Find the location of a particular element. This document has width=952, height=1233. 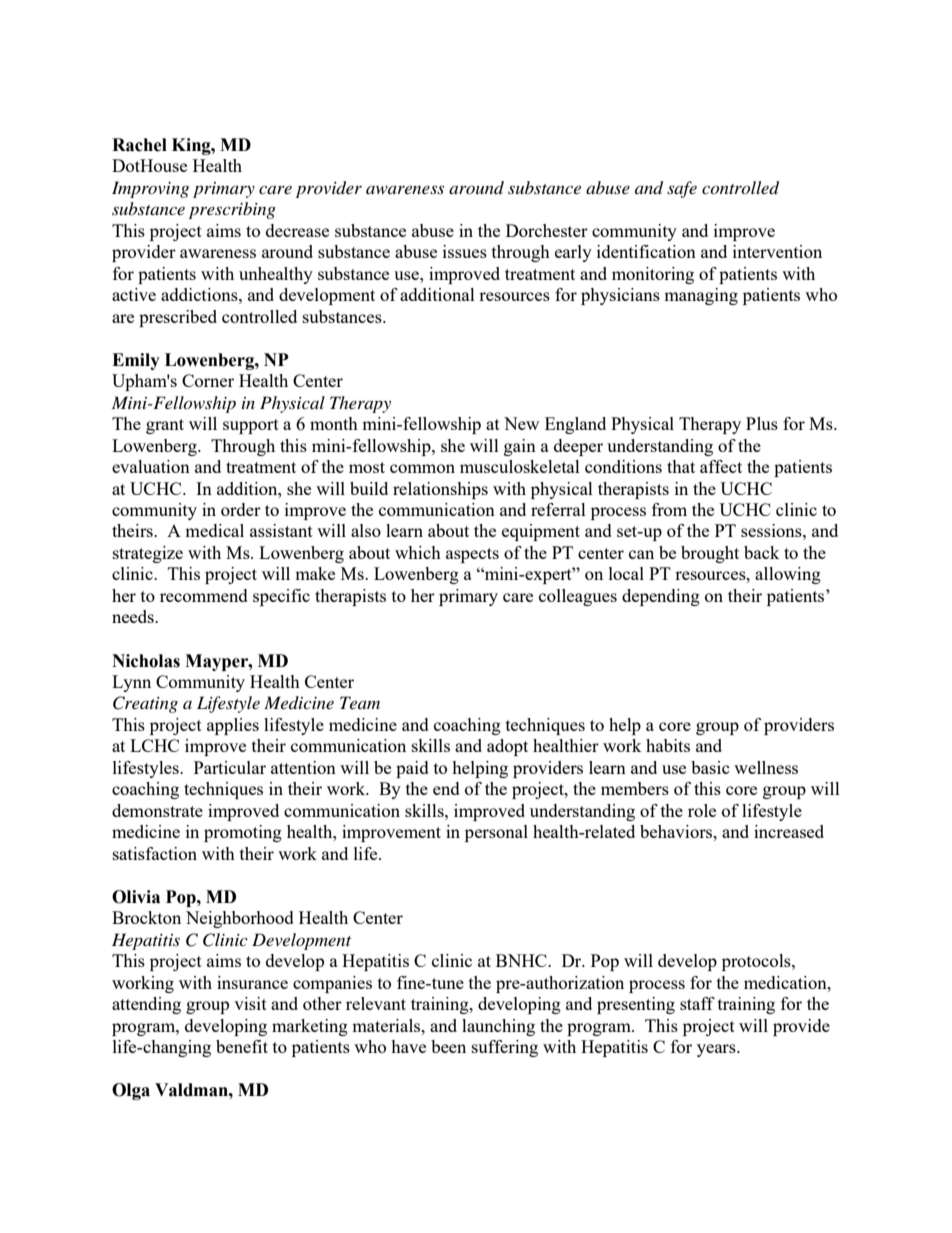

prescribing is located at coordinates (232, 210).
